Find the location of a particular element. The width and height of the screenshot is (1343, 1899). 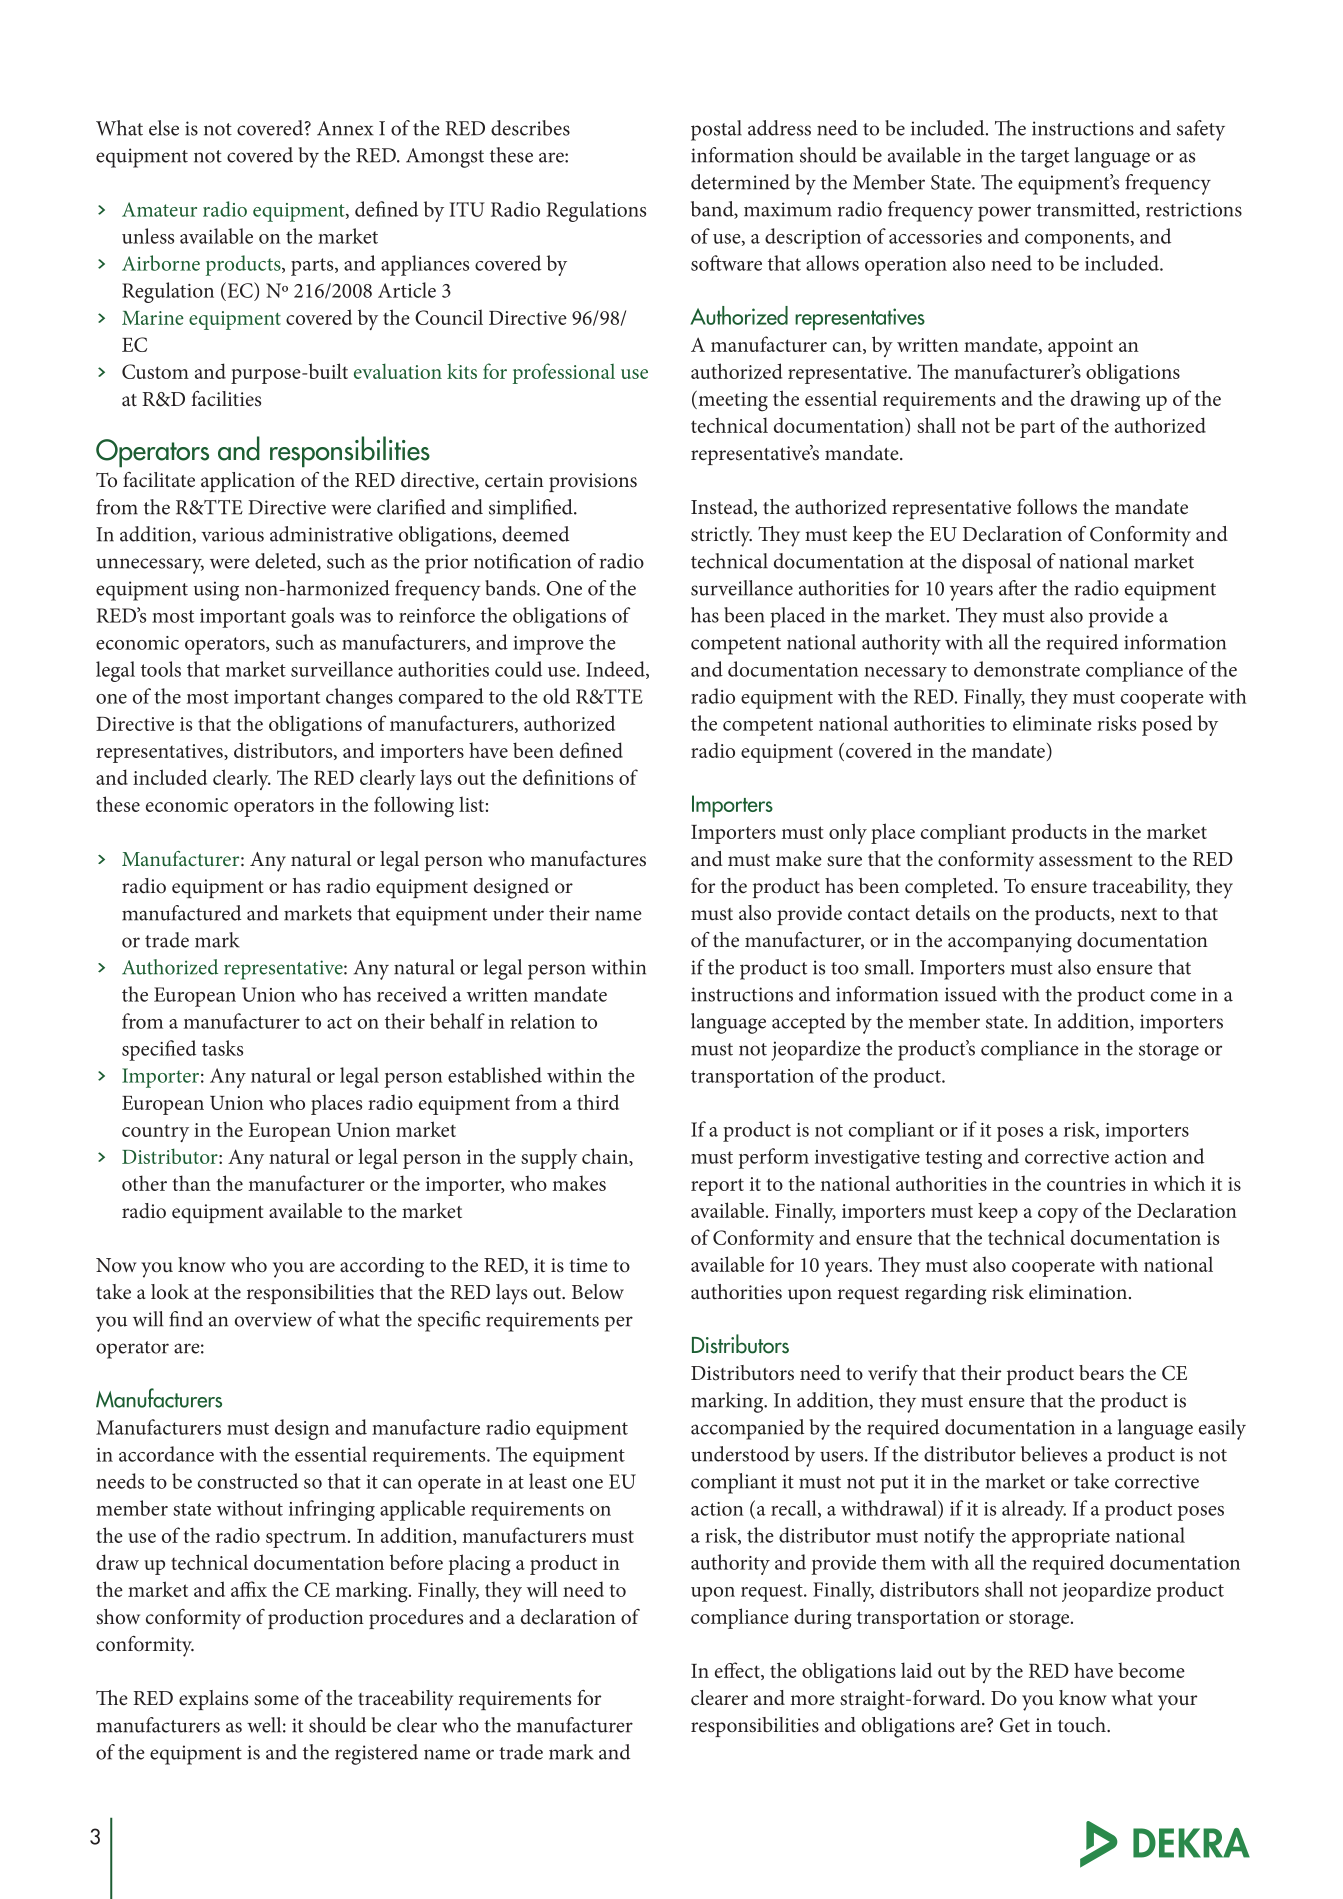

next is located at coordinates (1138, 914).
